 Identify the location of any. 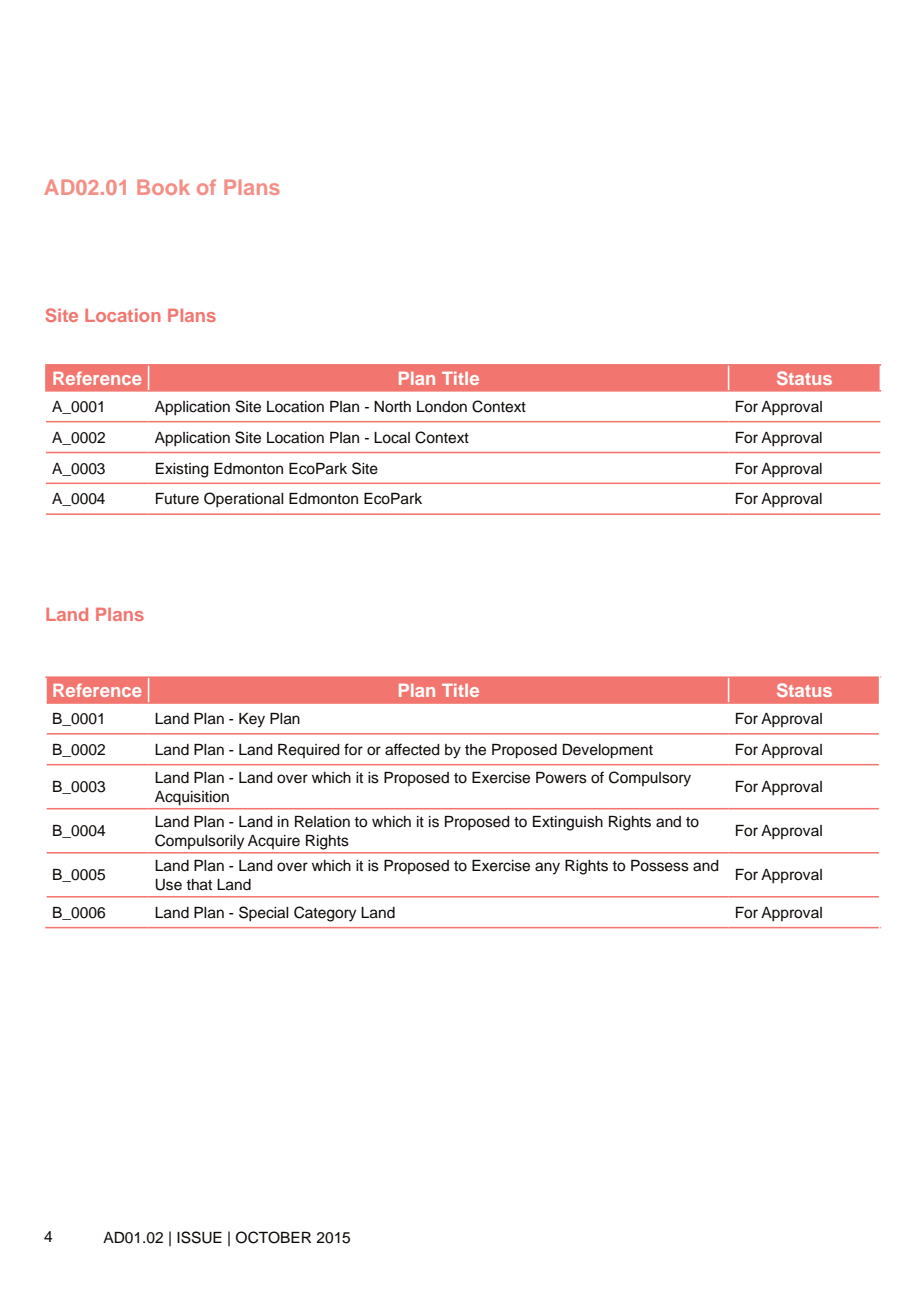
(547, 868).
